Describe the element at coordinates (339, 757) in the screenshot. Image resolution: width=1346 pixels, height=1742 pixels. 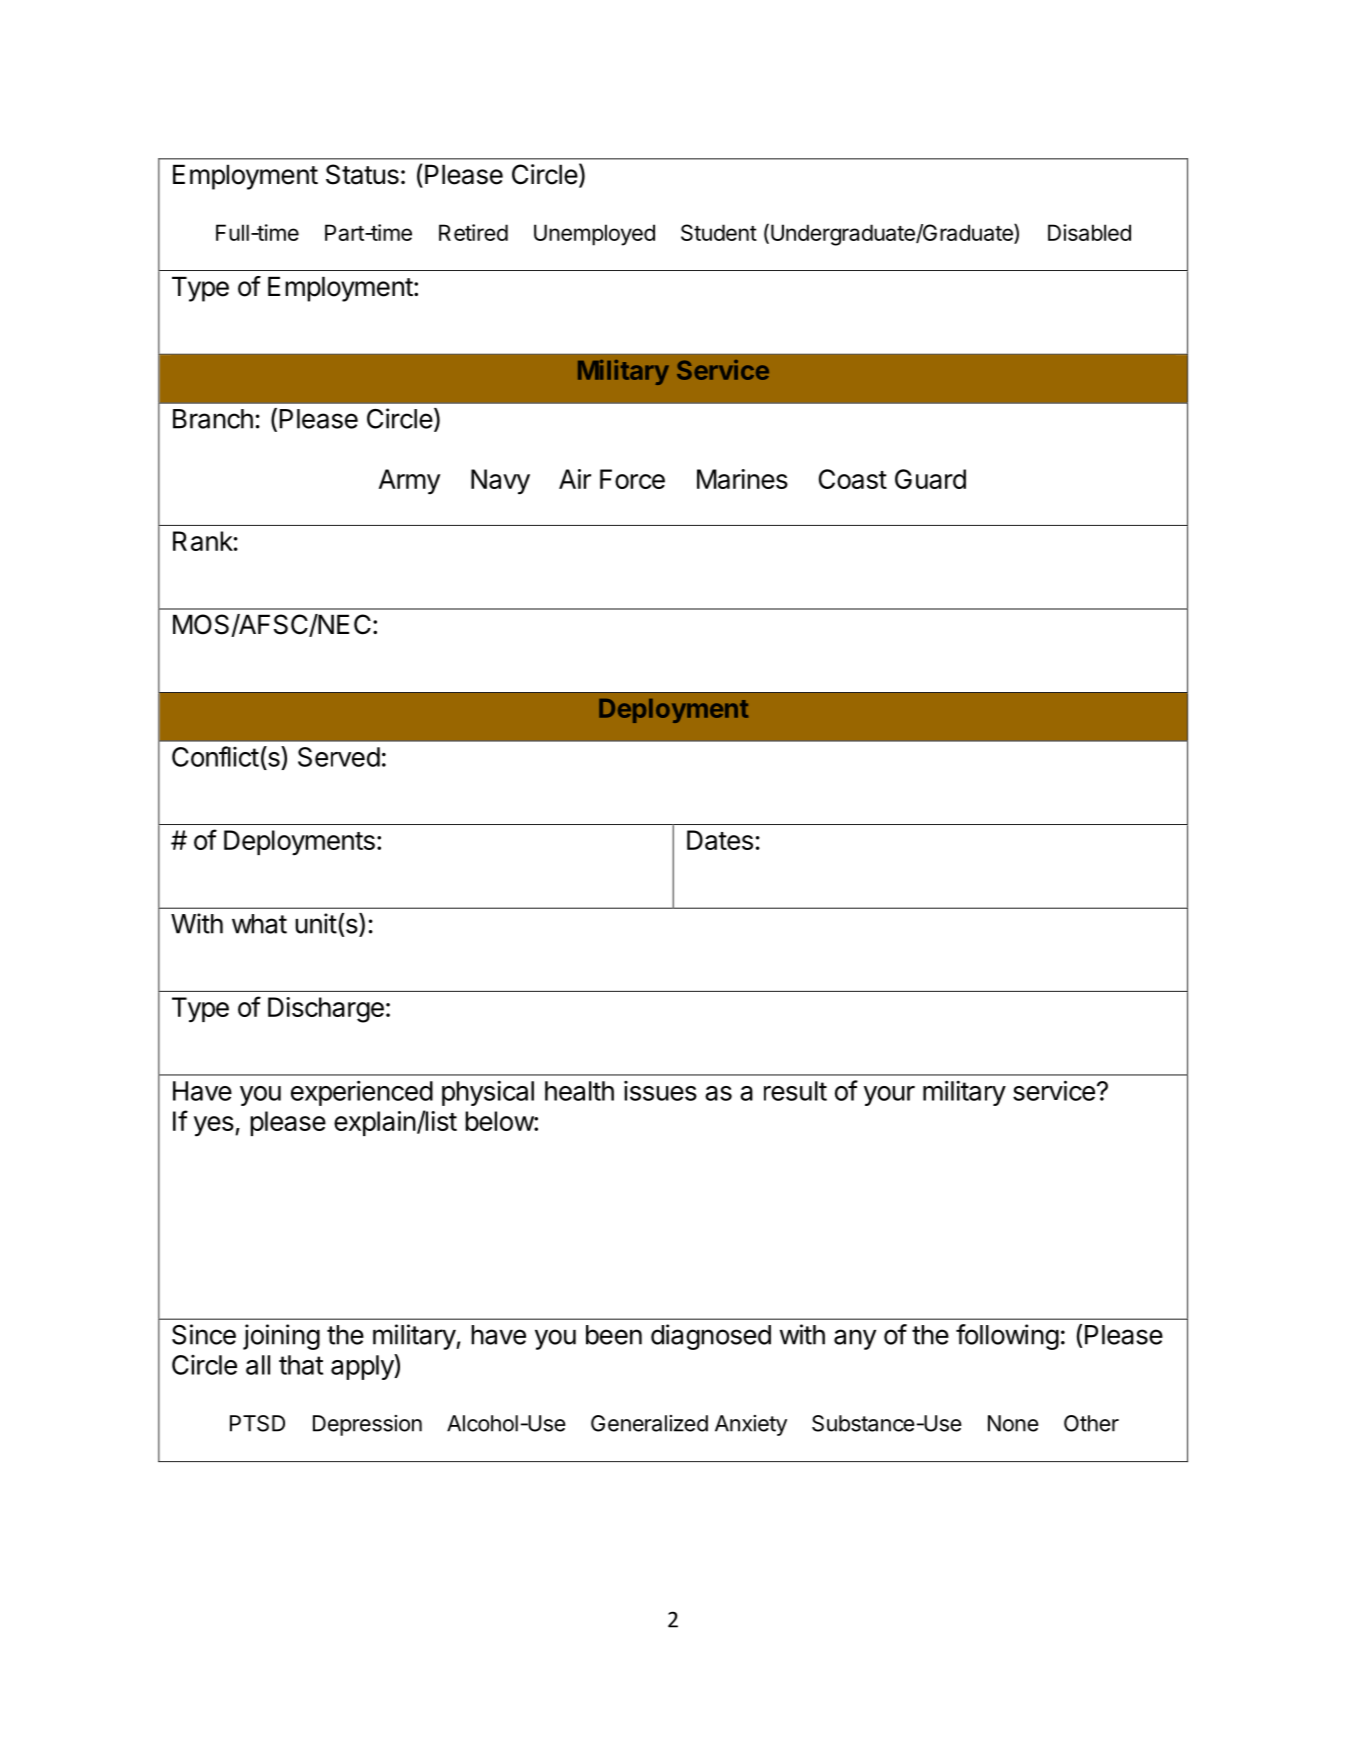
I see `Served` at that location.
